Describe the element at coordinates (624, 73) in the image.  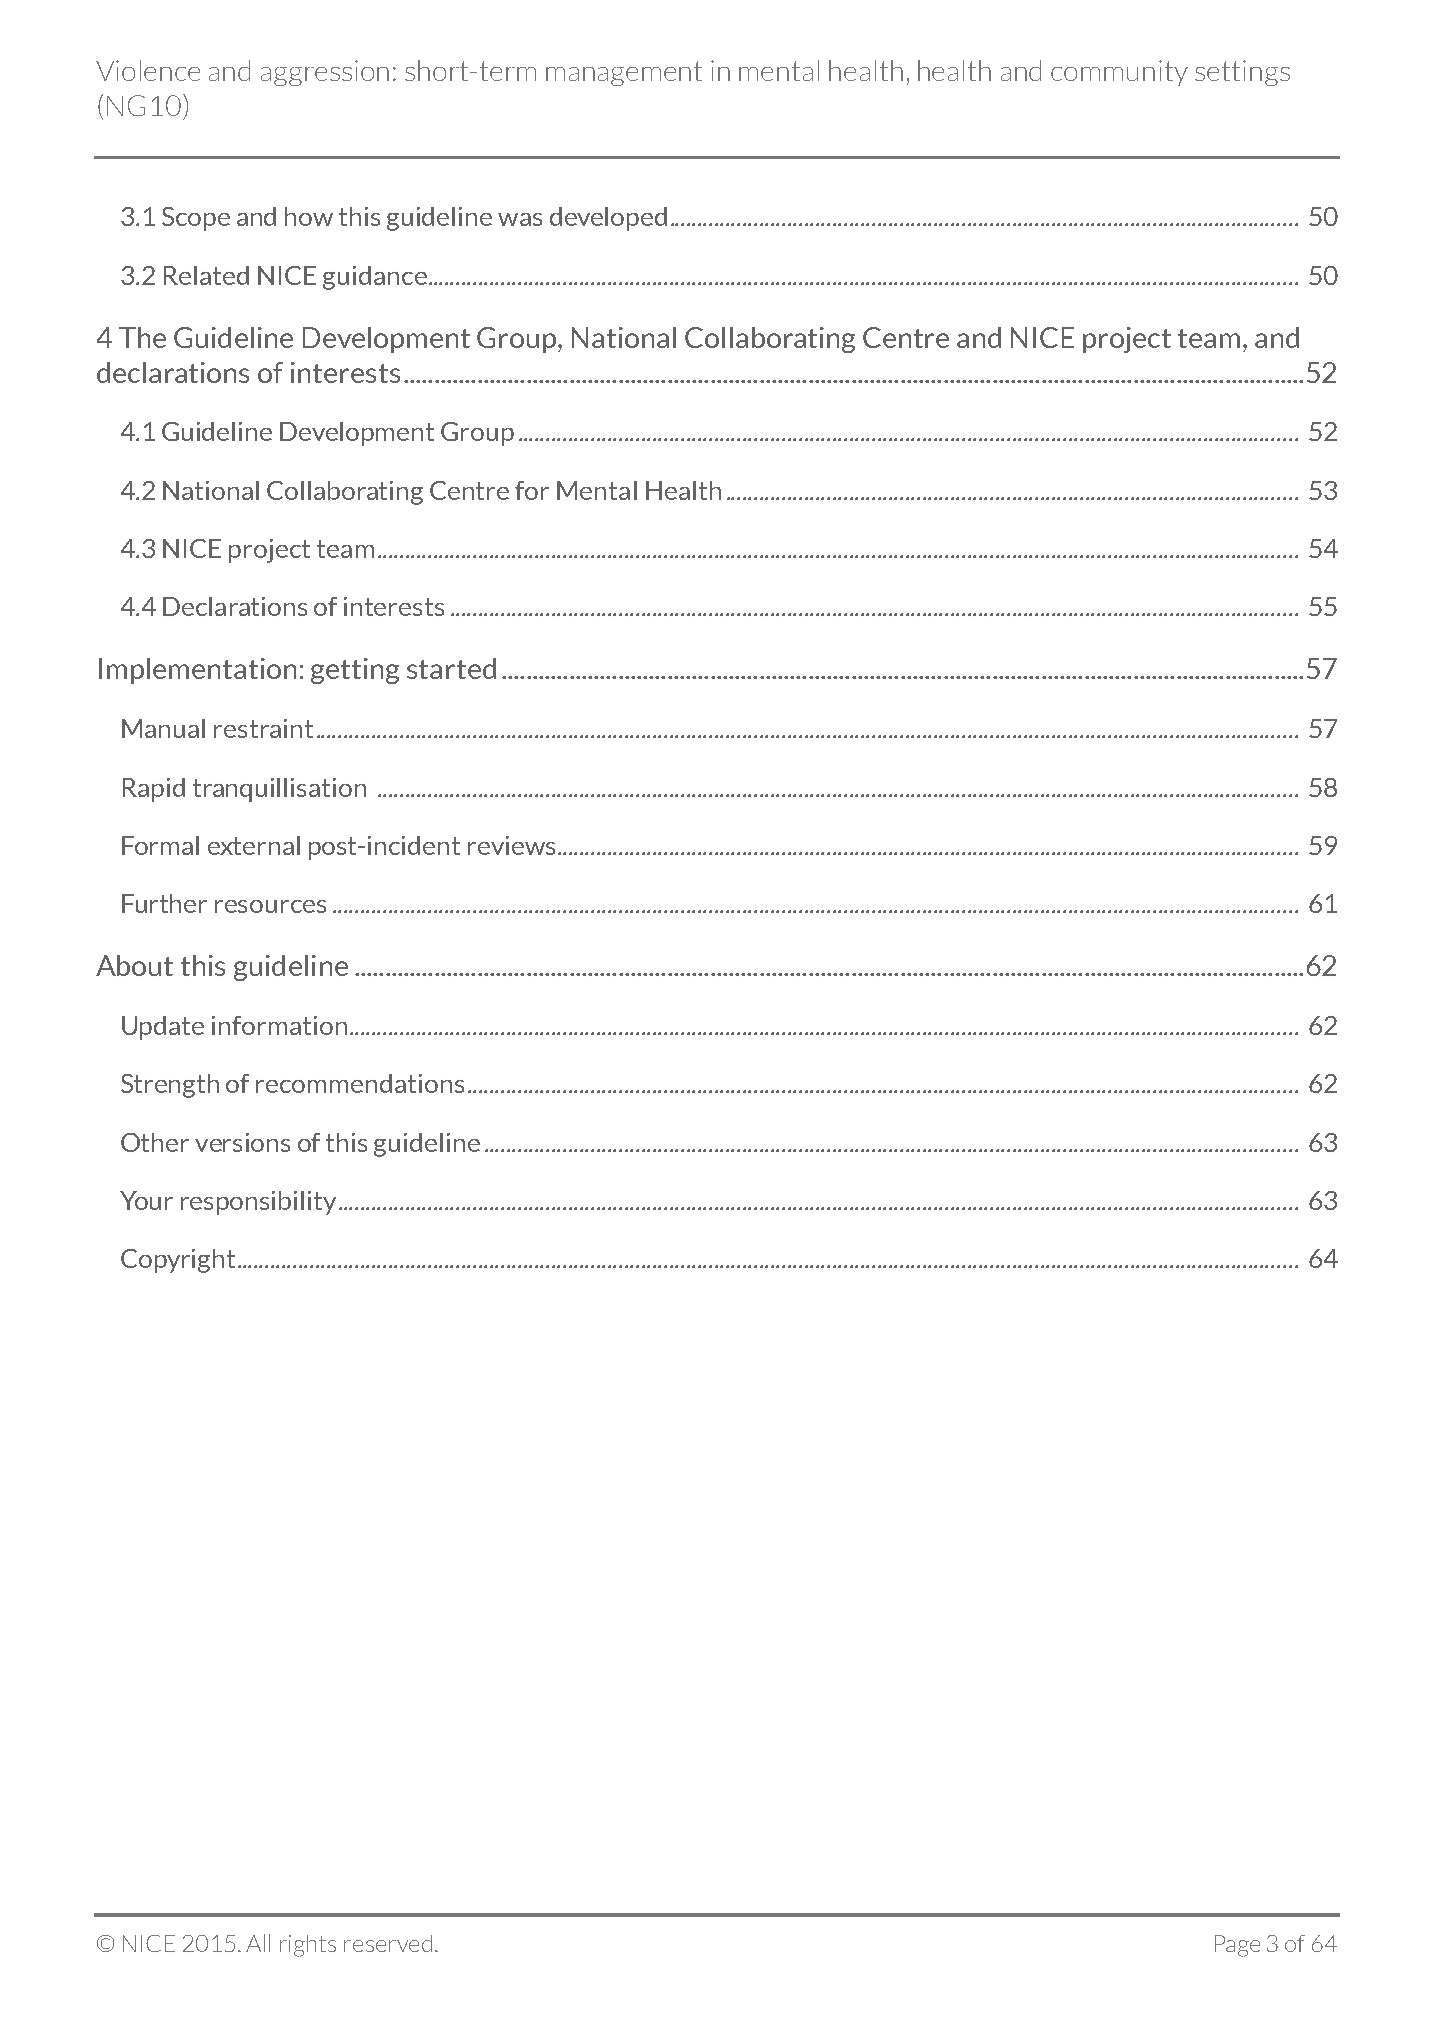
I see `management` at that location.
